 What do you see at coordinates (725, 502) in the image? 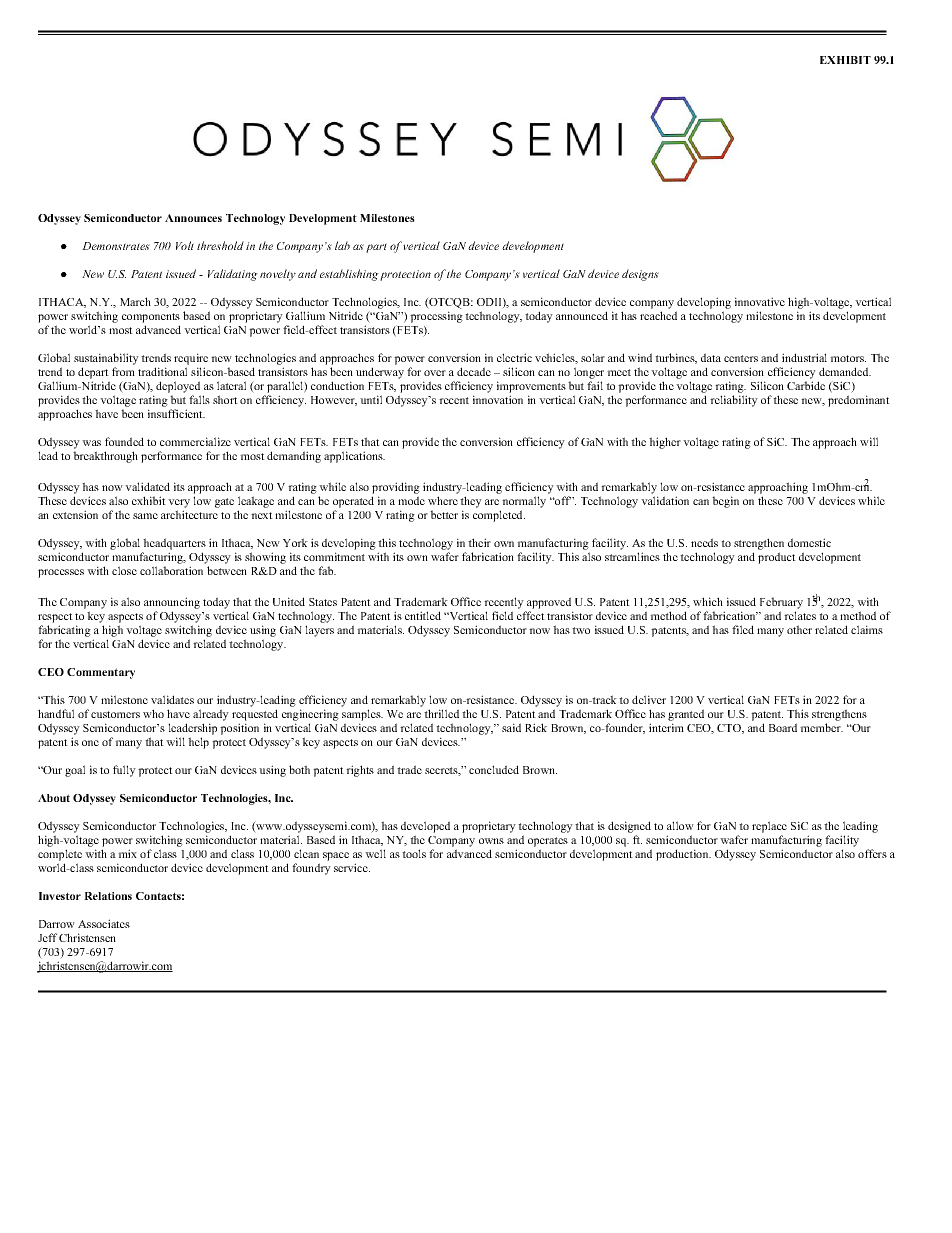
I see `begin` at bounding box center [725, 502].
